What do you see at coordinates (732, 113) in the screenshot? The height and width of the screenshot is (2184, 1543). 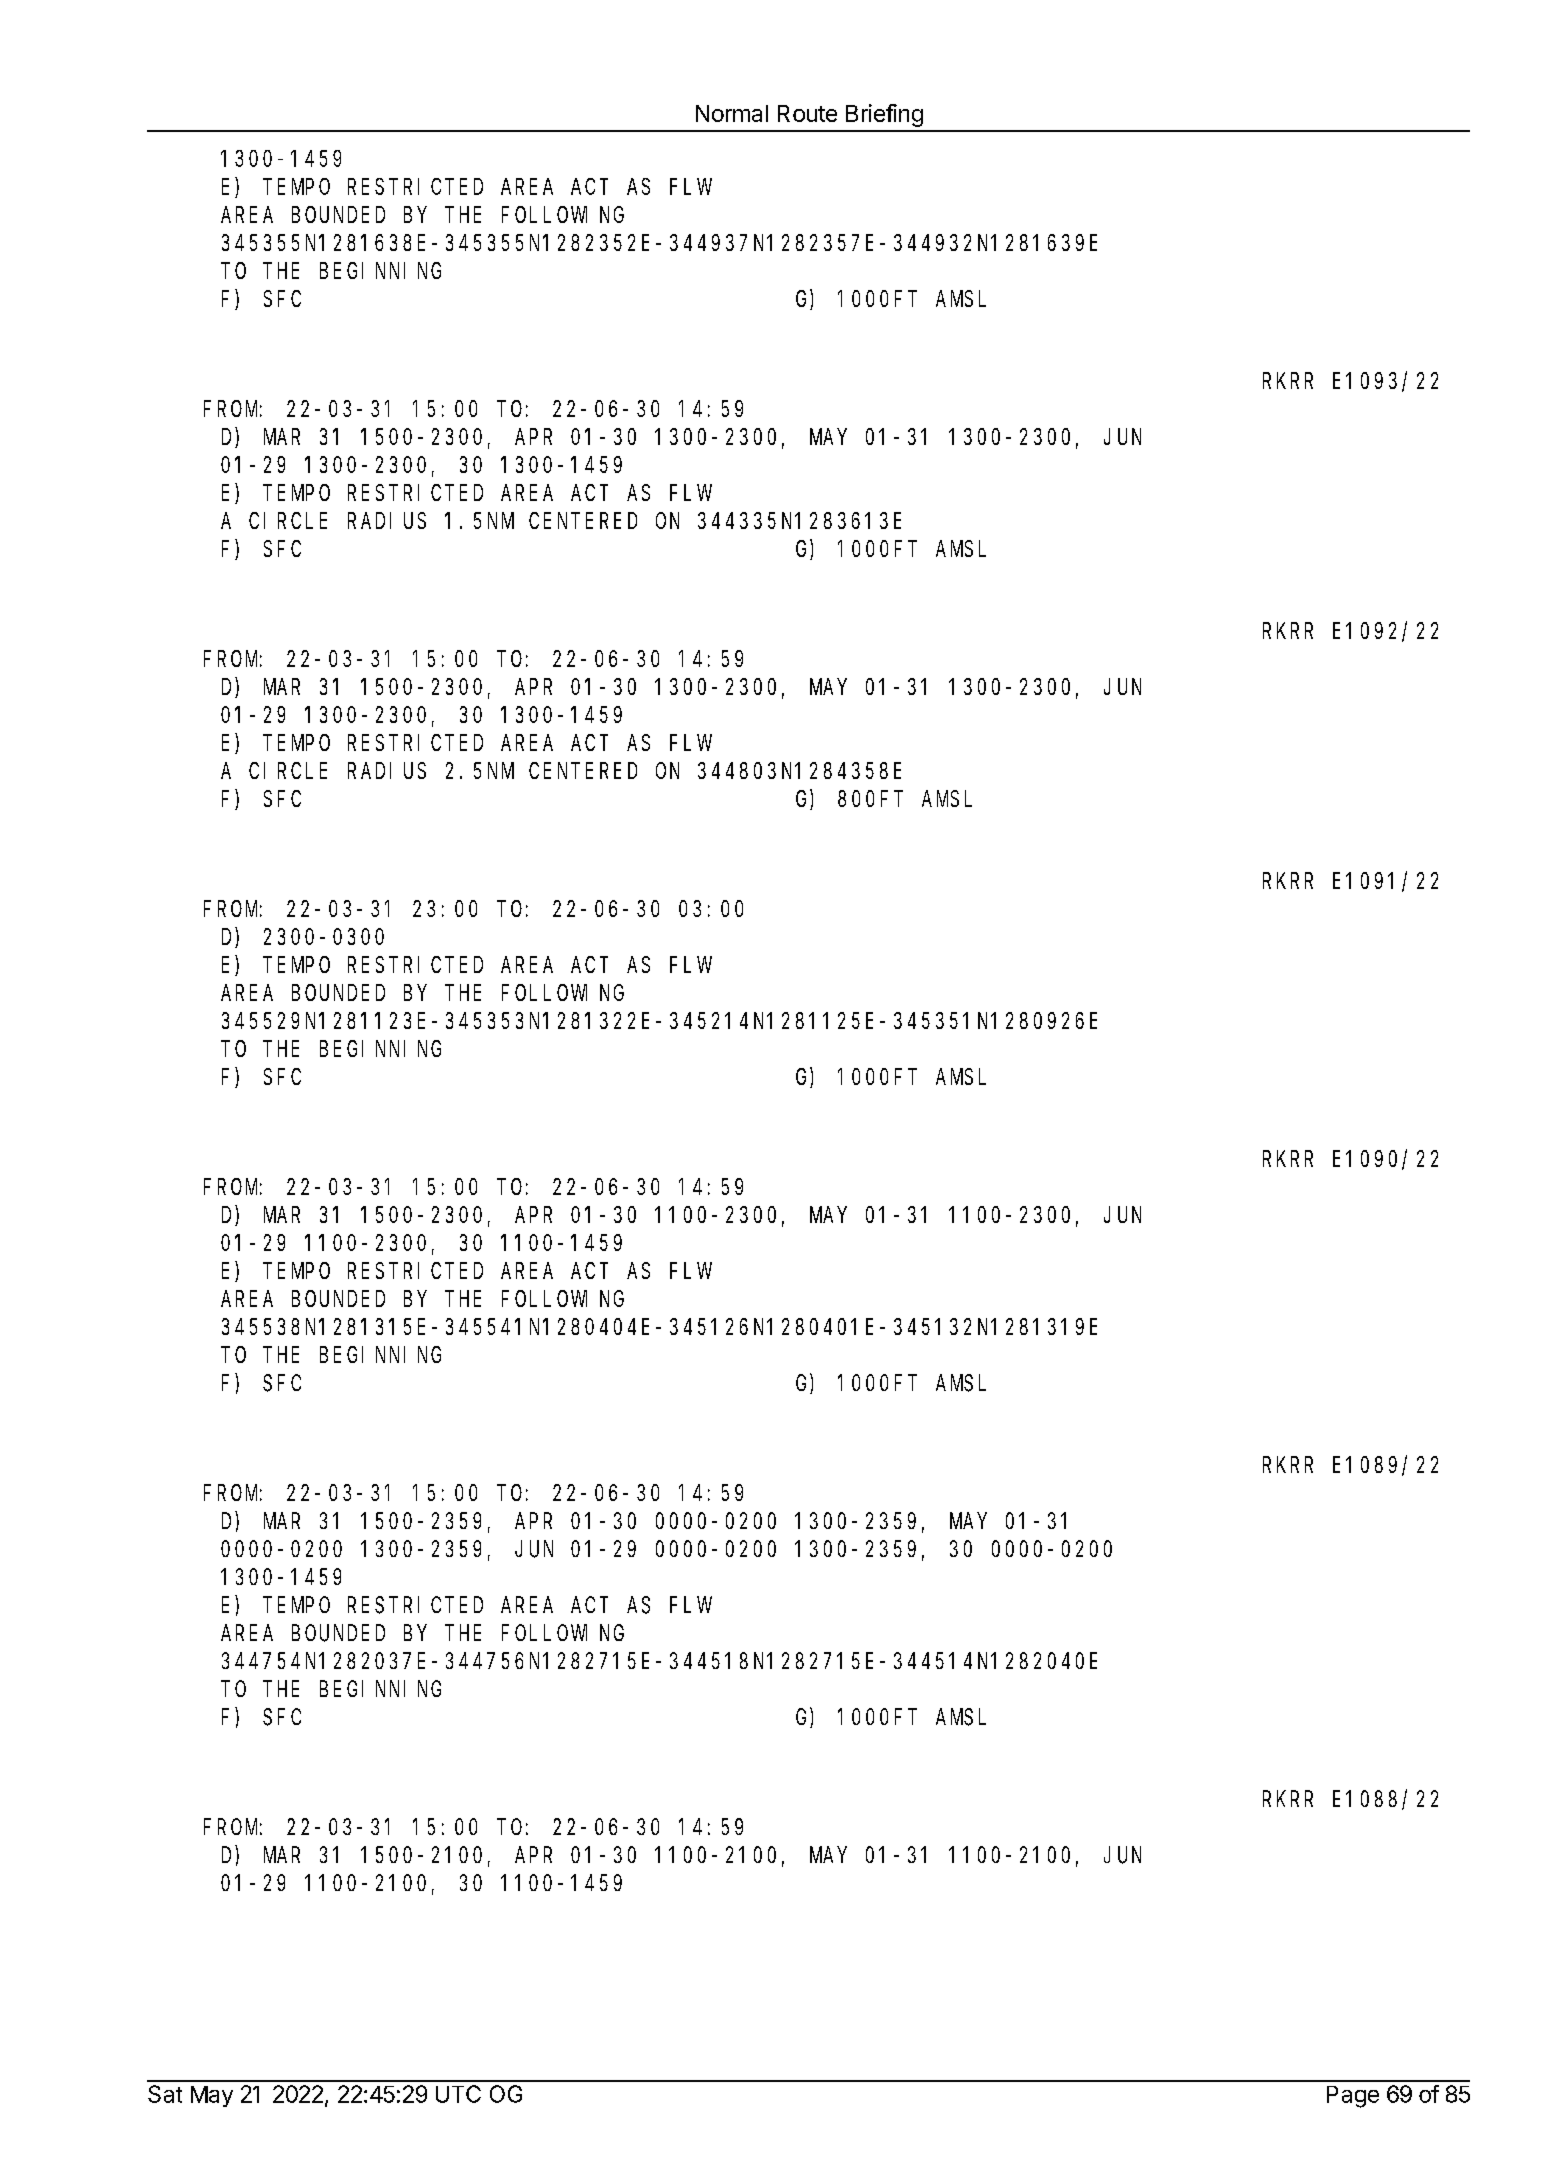 I see `Normal` at bounding box center [732, 113].
